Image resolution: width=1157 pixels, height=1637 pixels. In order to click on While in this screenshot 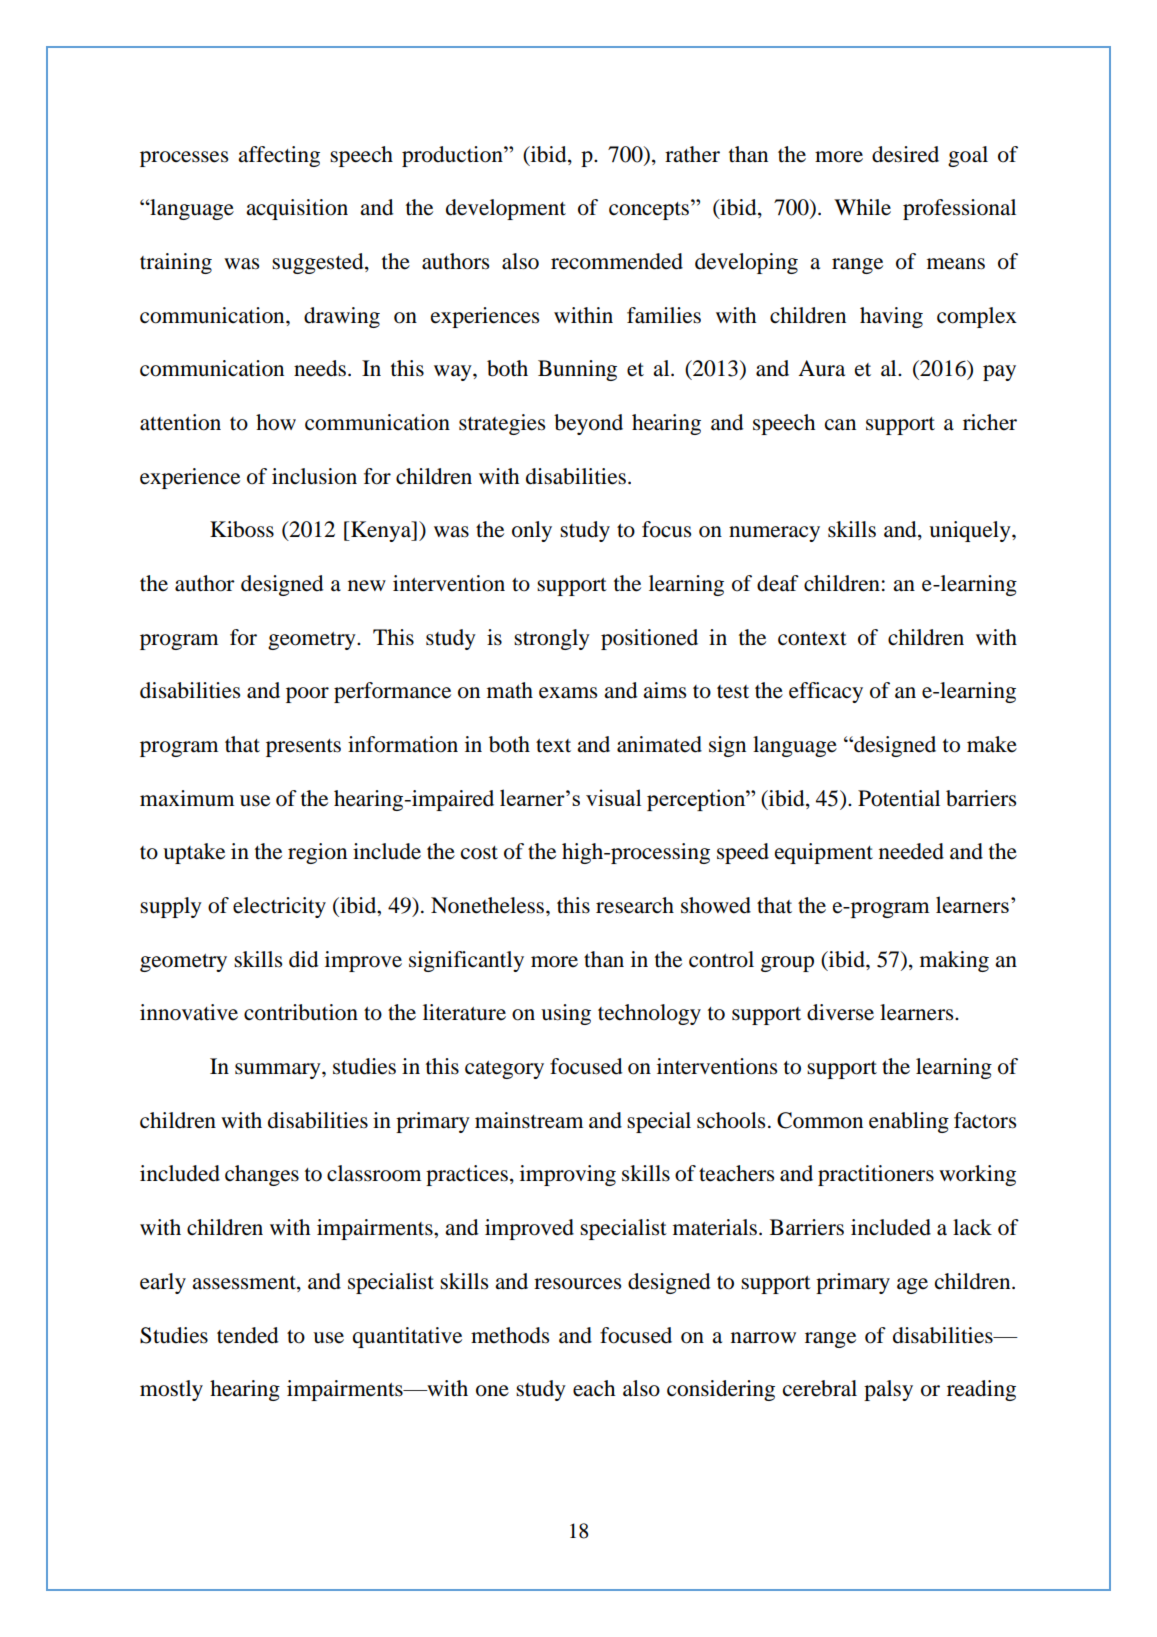, I will do `click(862, 207)`.
